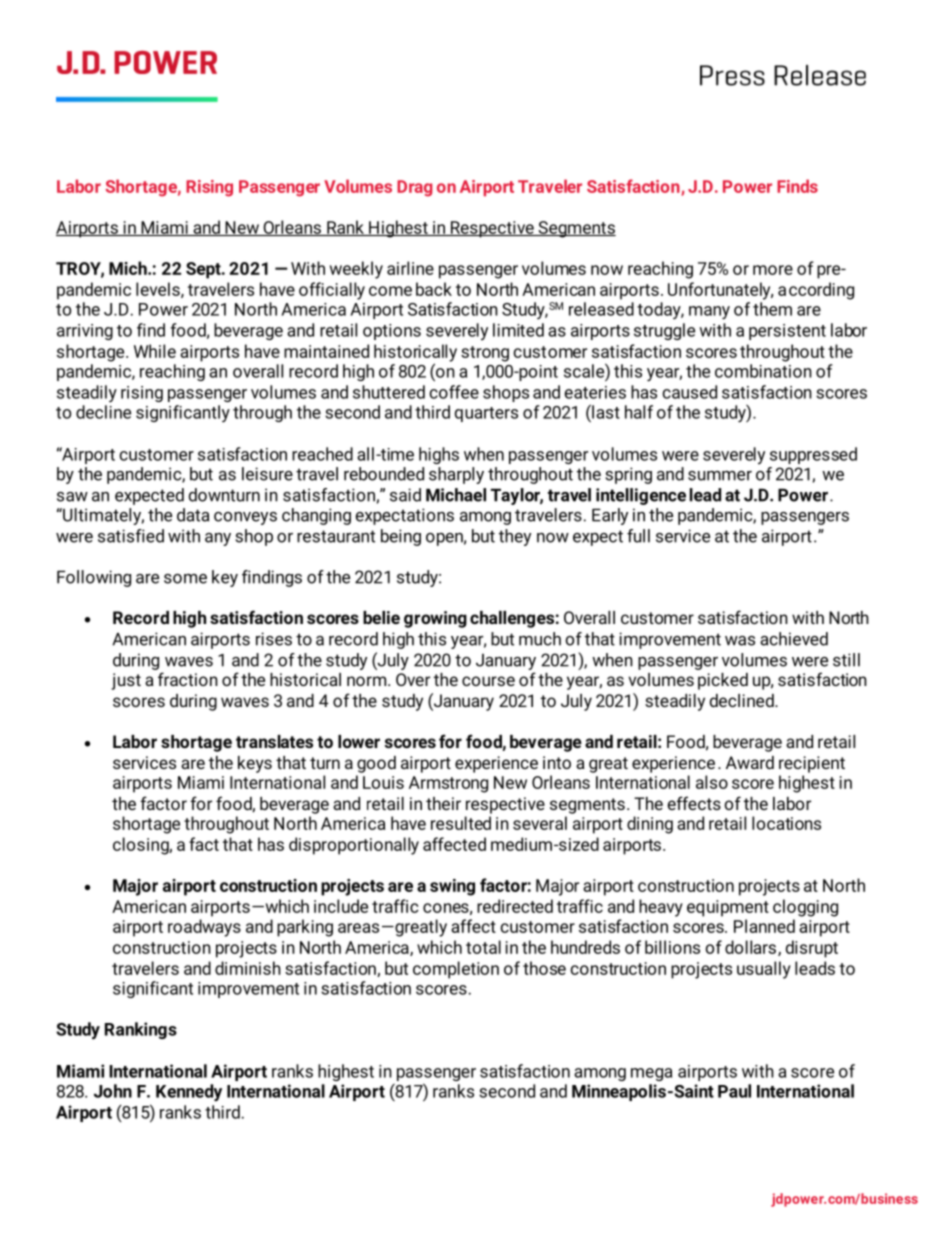 The height and width of the page is (1233, 952). I want to click on equipment, so click(728, 908).
